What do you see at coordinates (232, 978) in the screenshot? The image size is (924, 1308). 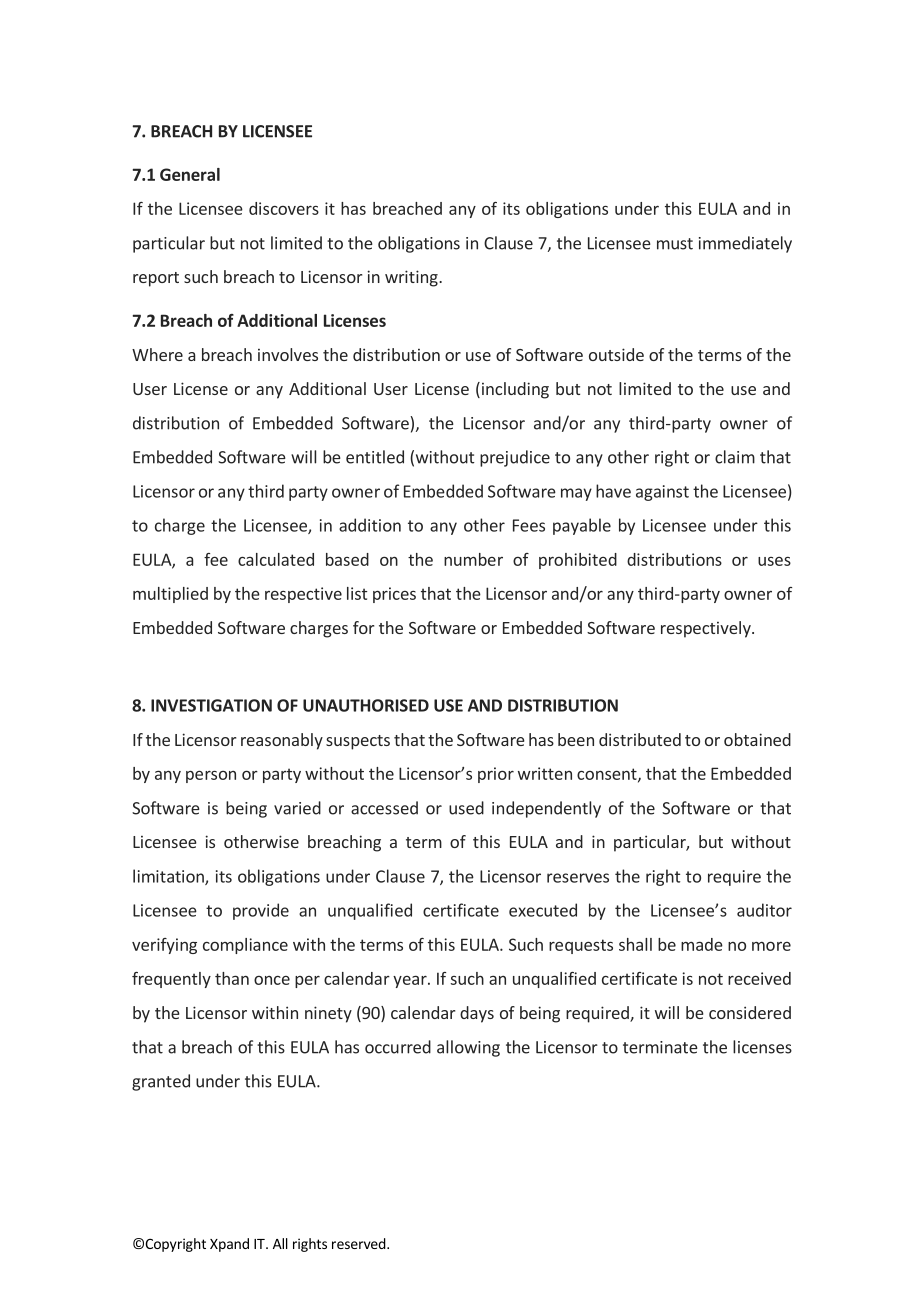 I see `than` at bounding box center [232, 978].
